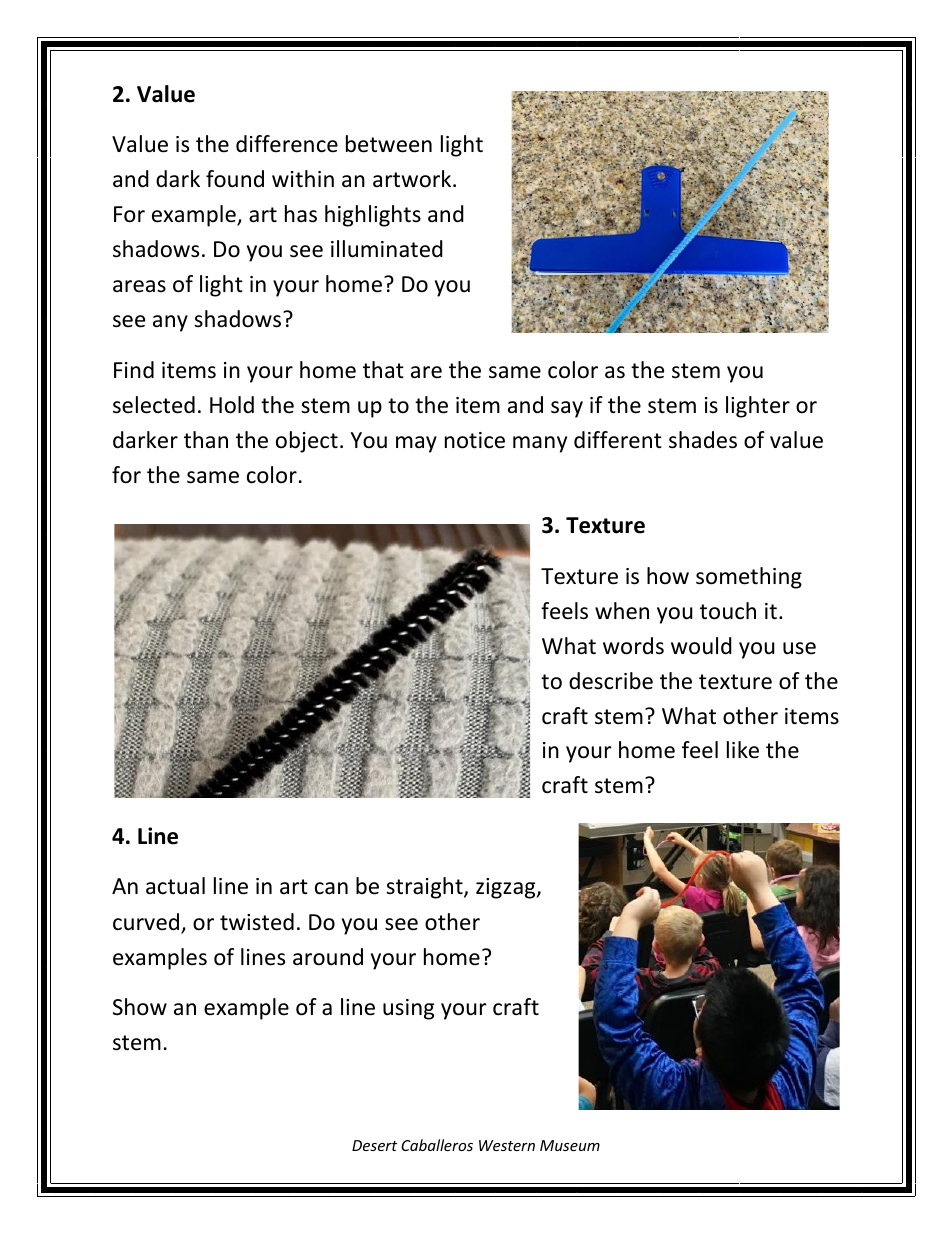  I want to click on may, so click(416, 444).
